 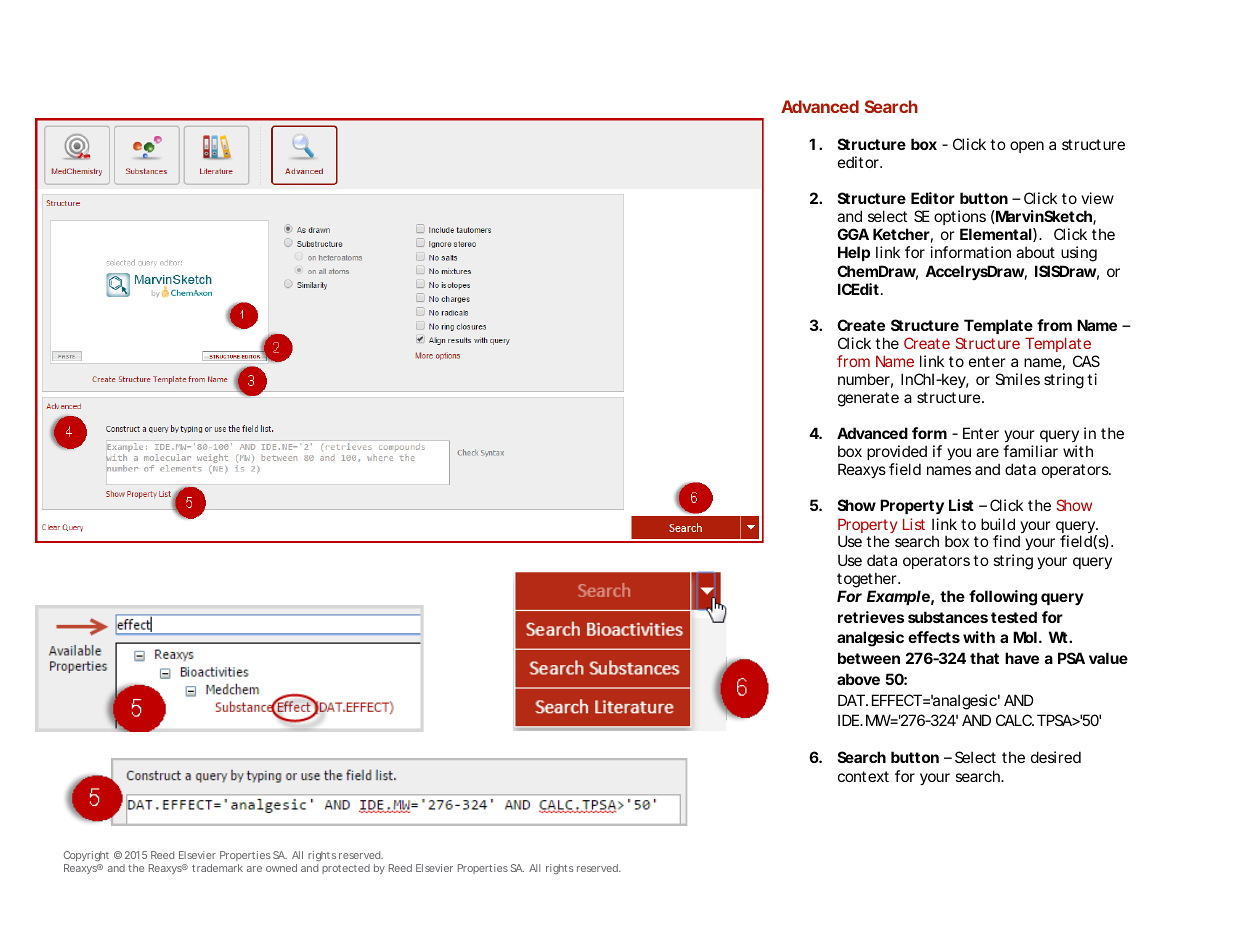 What do you see at coordinates (854, 253) in the screenshot?
I see `Help` at bounding box center [854, 253].
